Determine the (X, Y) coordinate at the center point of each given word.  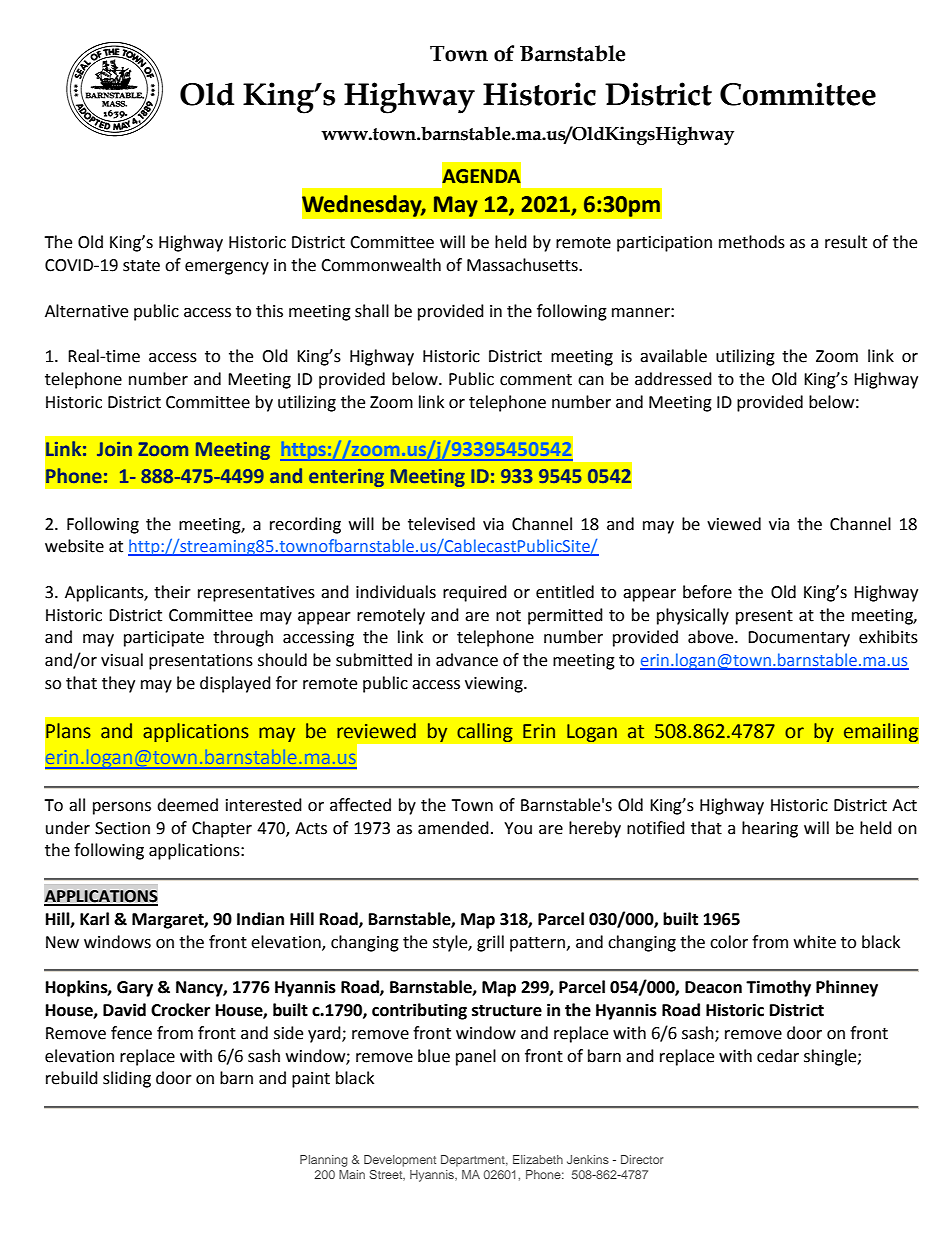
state (141, 266)
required (475, 593)
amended (453, 828)
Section (122, 828)
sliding (127, 1079)
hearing (770, 829)
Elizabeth (538, 1159)
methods (752, 242)
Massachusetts (523, 265)
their (172, 592)
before (707, 592)
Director (642, 1159)
